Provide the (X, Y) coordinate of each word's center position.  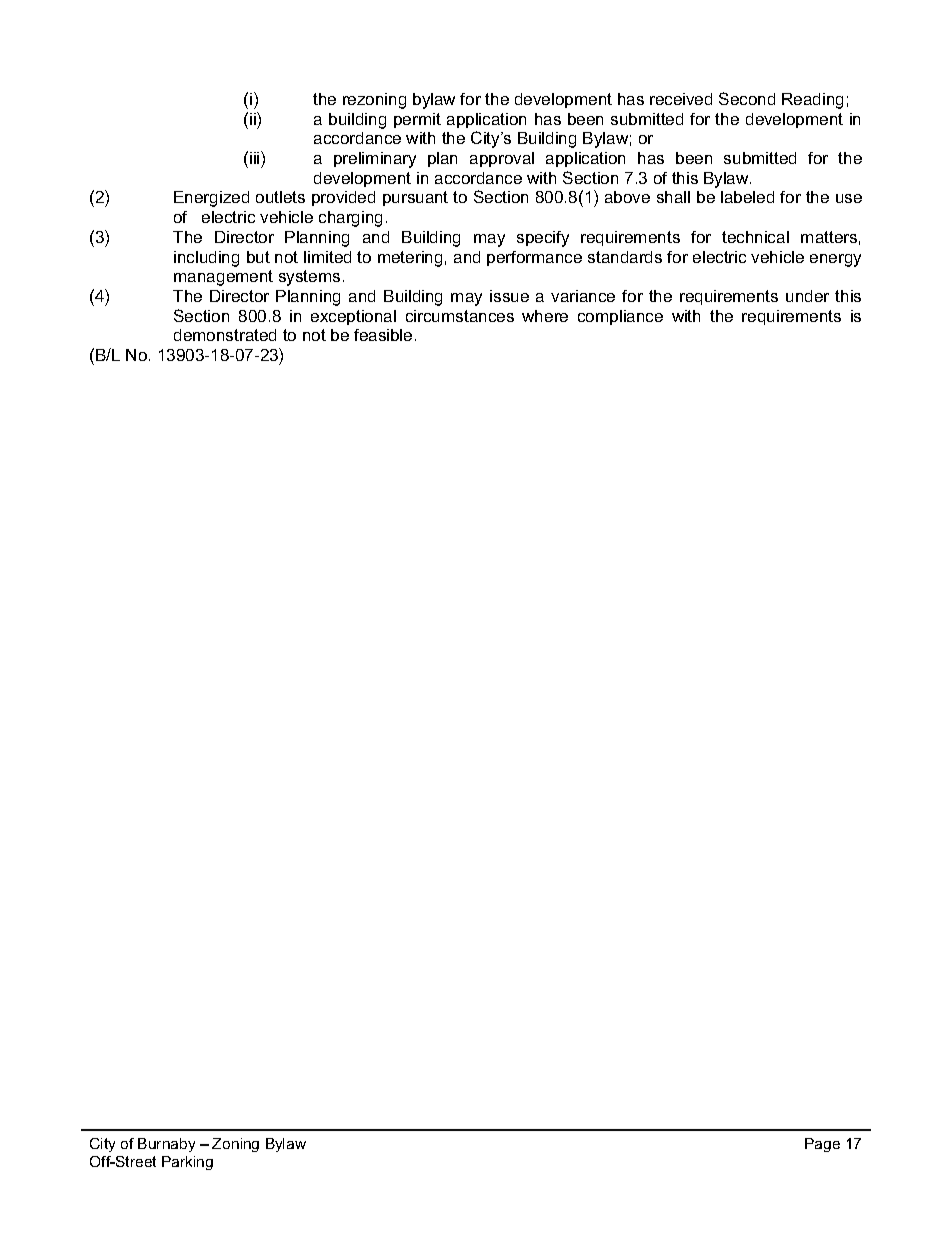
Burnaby (166, 1145)
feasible (383, 335)
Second (747, 98)
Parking (187, 1163)
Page (822, 1145)
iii (256, 157)
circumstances (460, 316)
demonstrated (225, 335)
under (807, 296)
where (545, 316)
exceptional (353, 317)
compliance (620, 317)
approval (502, 159)
